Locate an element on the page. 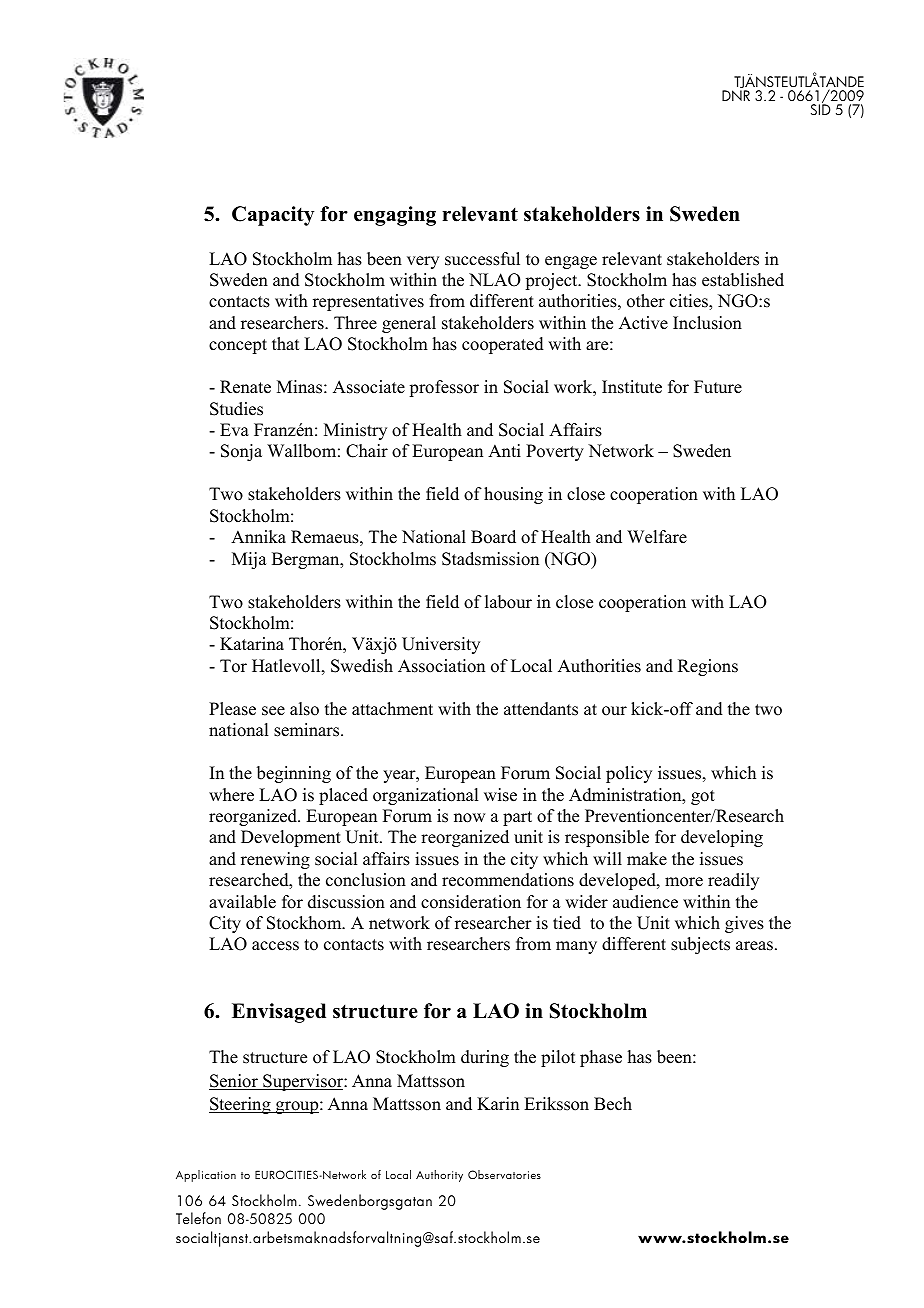  Application is located at coordinates (206, 1176).
